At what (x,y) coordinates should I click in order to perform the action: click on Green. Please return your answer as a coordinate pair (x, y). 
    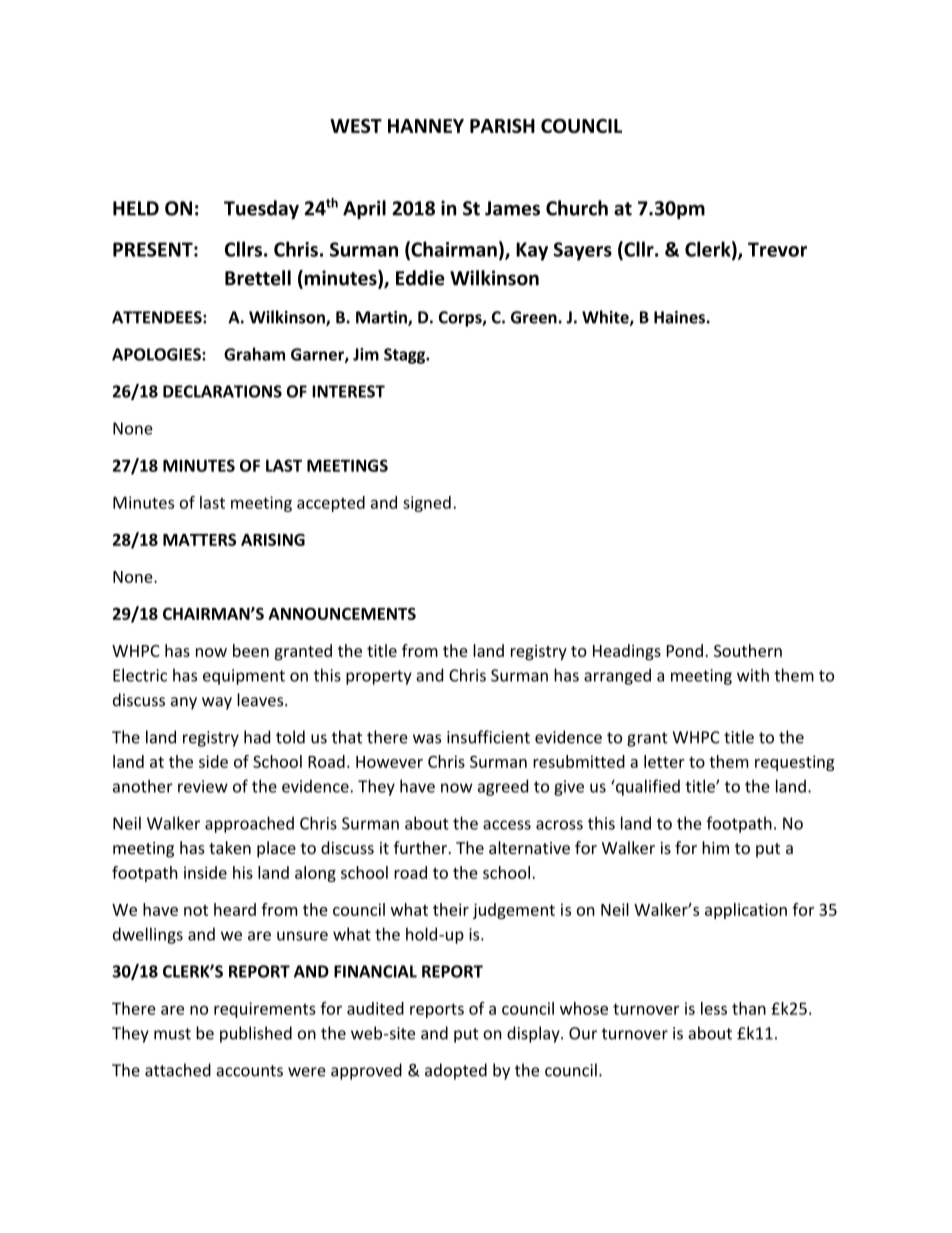
    Looking at the image, I should click on (534, 317).
